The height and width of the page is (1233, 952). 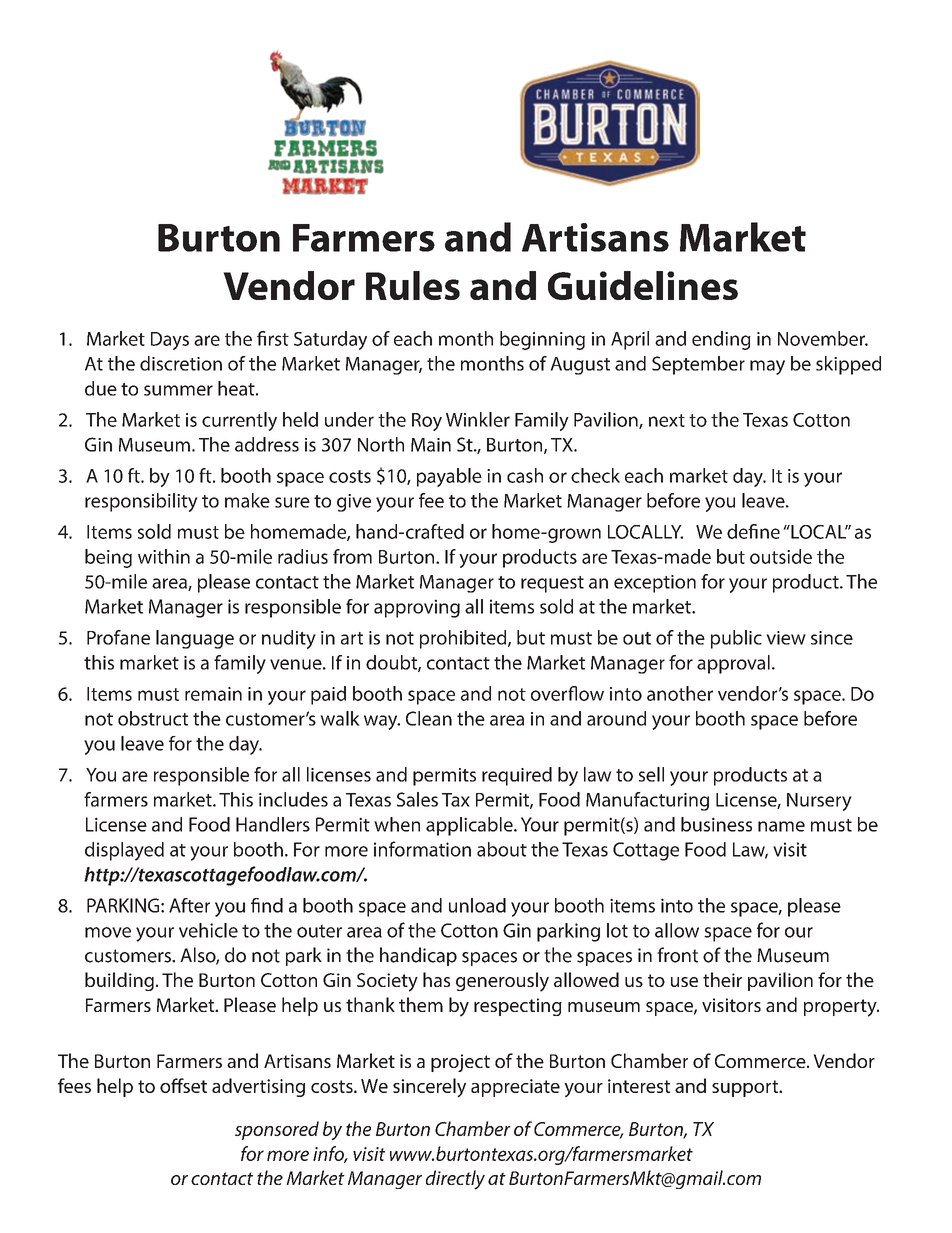 I want to click on ending, so click(x=721, y=340).
